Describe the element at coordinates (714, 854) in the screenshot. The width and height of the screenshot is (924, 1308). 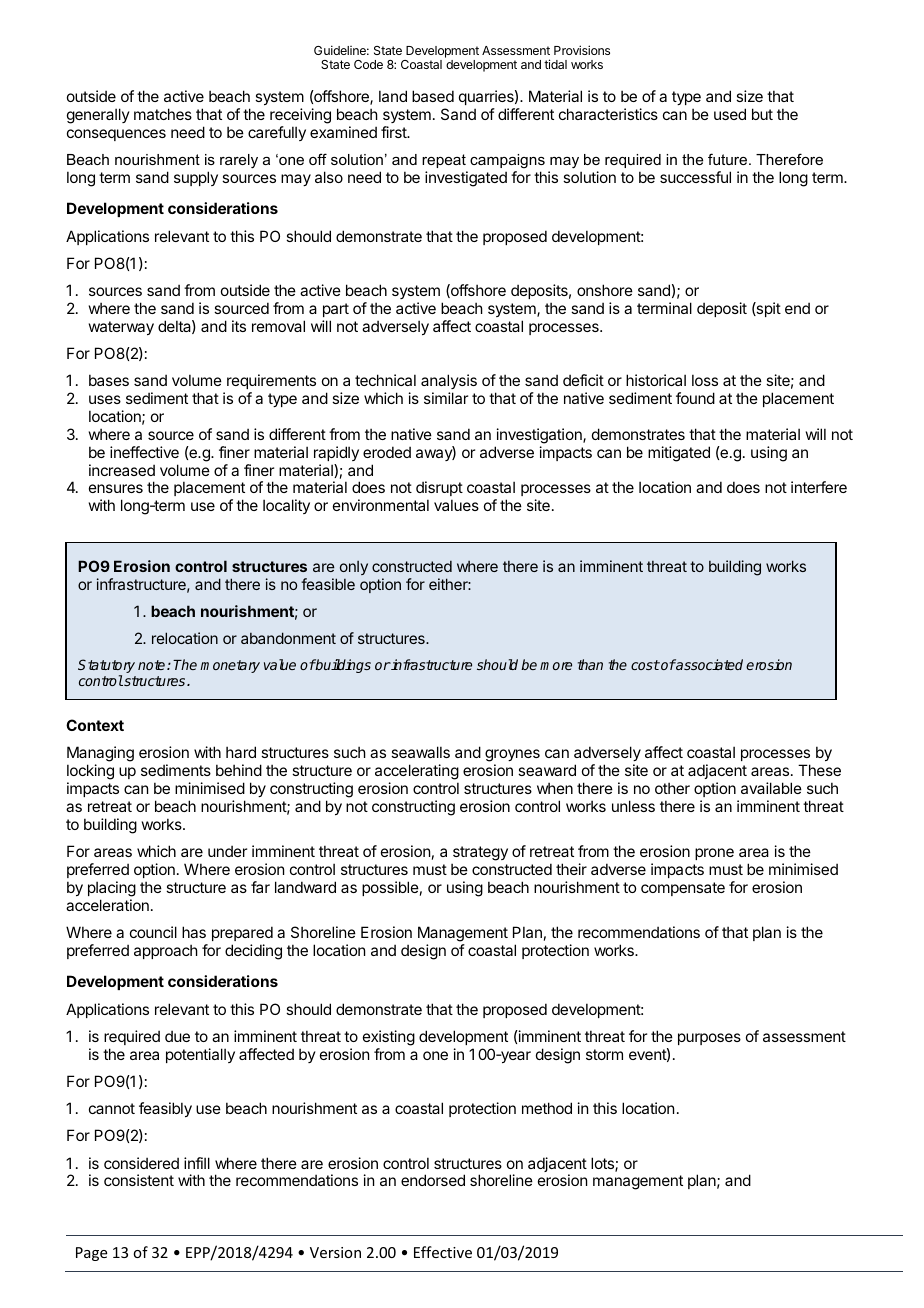
I see `prone` at that location.
